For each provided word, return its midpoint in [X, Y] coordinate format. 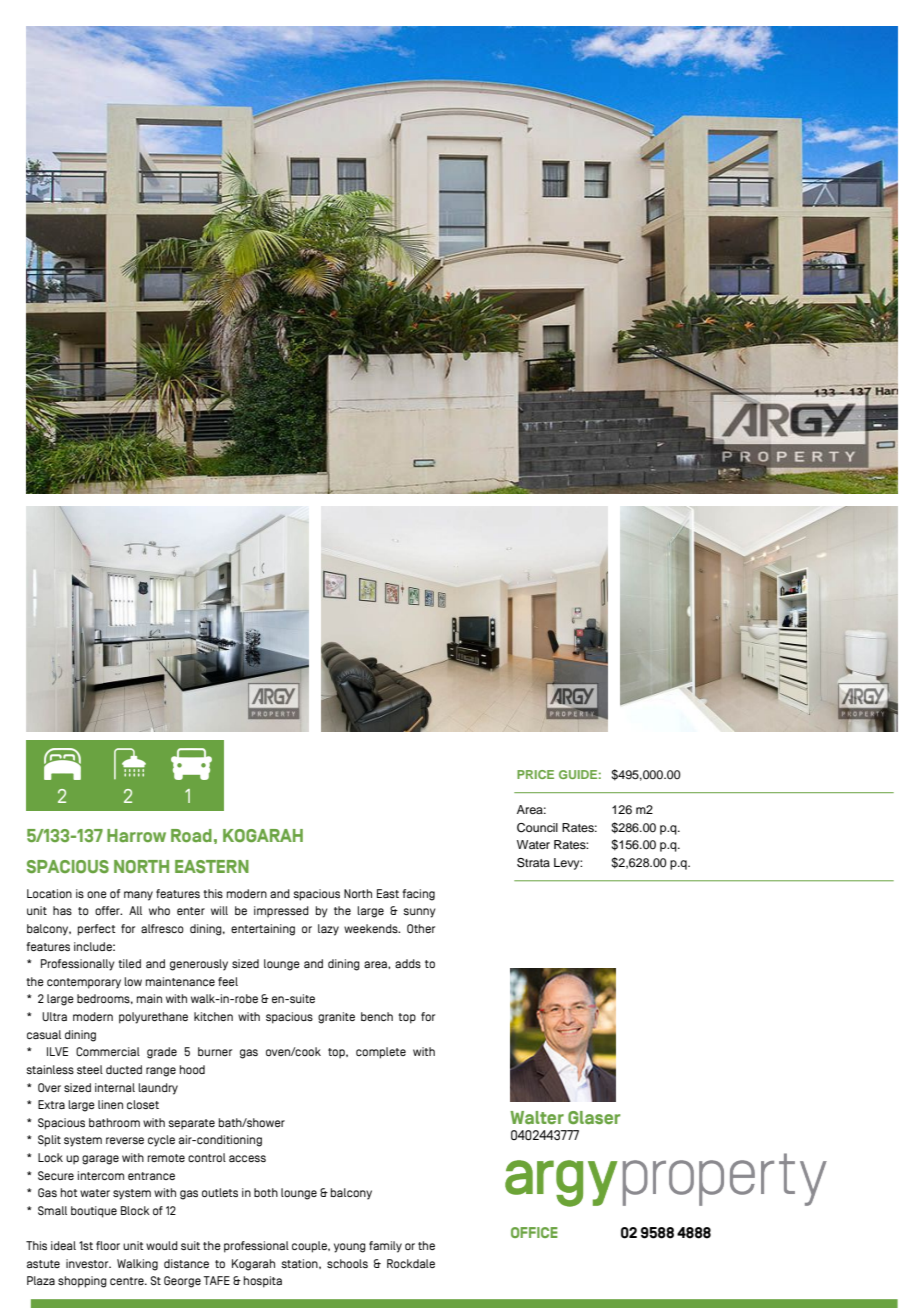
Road [191, 835]
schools [347, 1263]
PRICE [535, 774]
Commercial [108, 1051]
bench [377, 1016]
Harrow [136, 835]
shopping [82, 1282]
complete [381, 1053]
